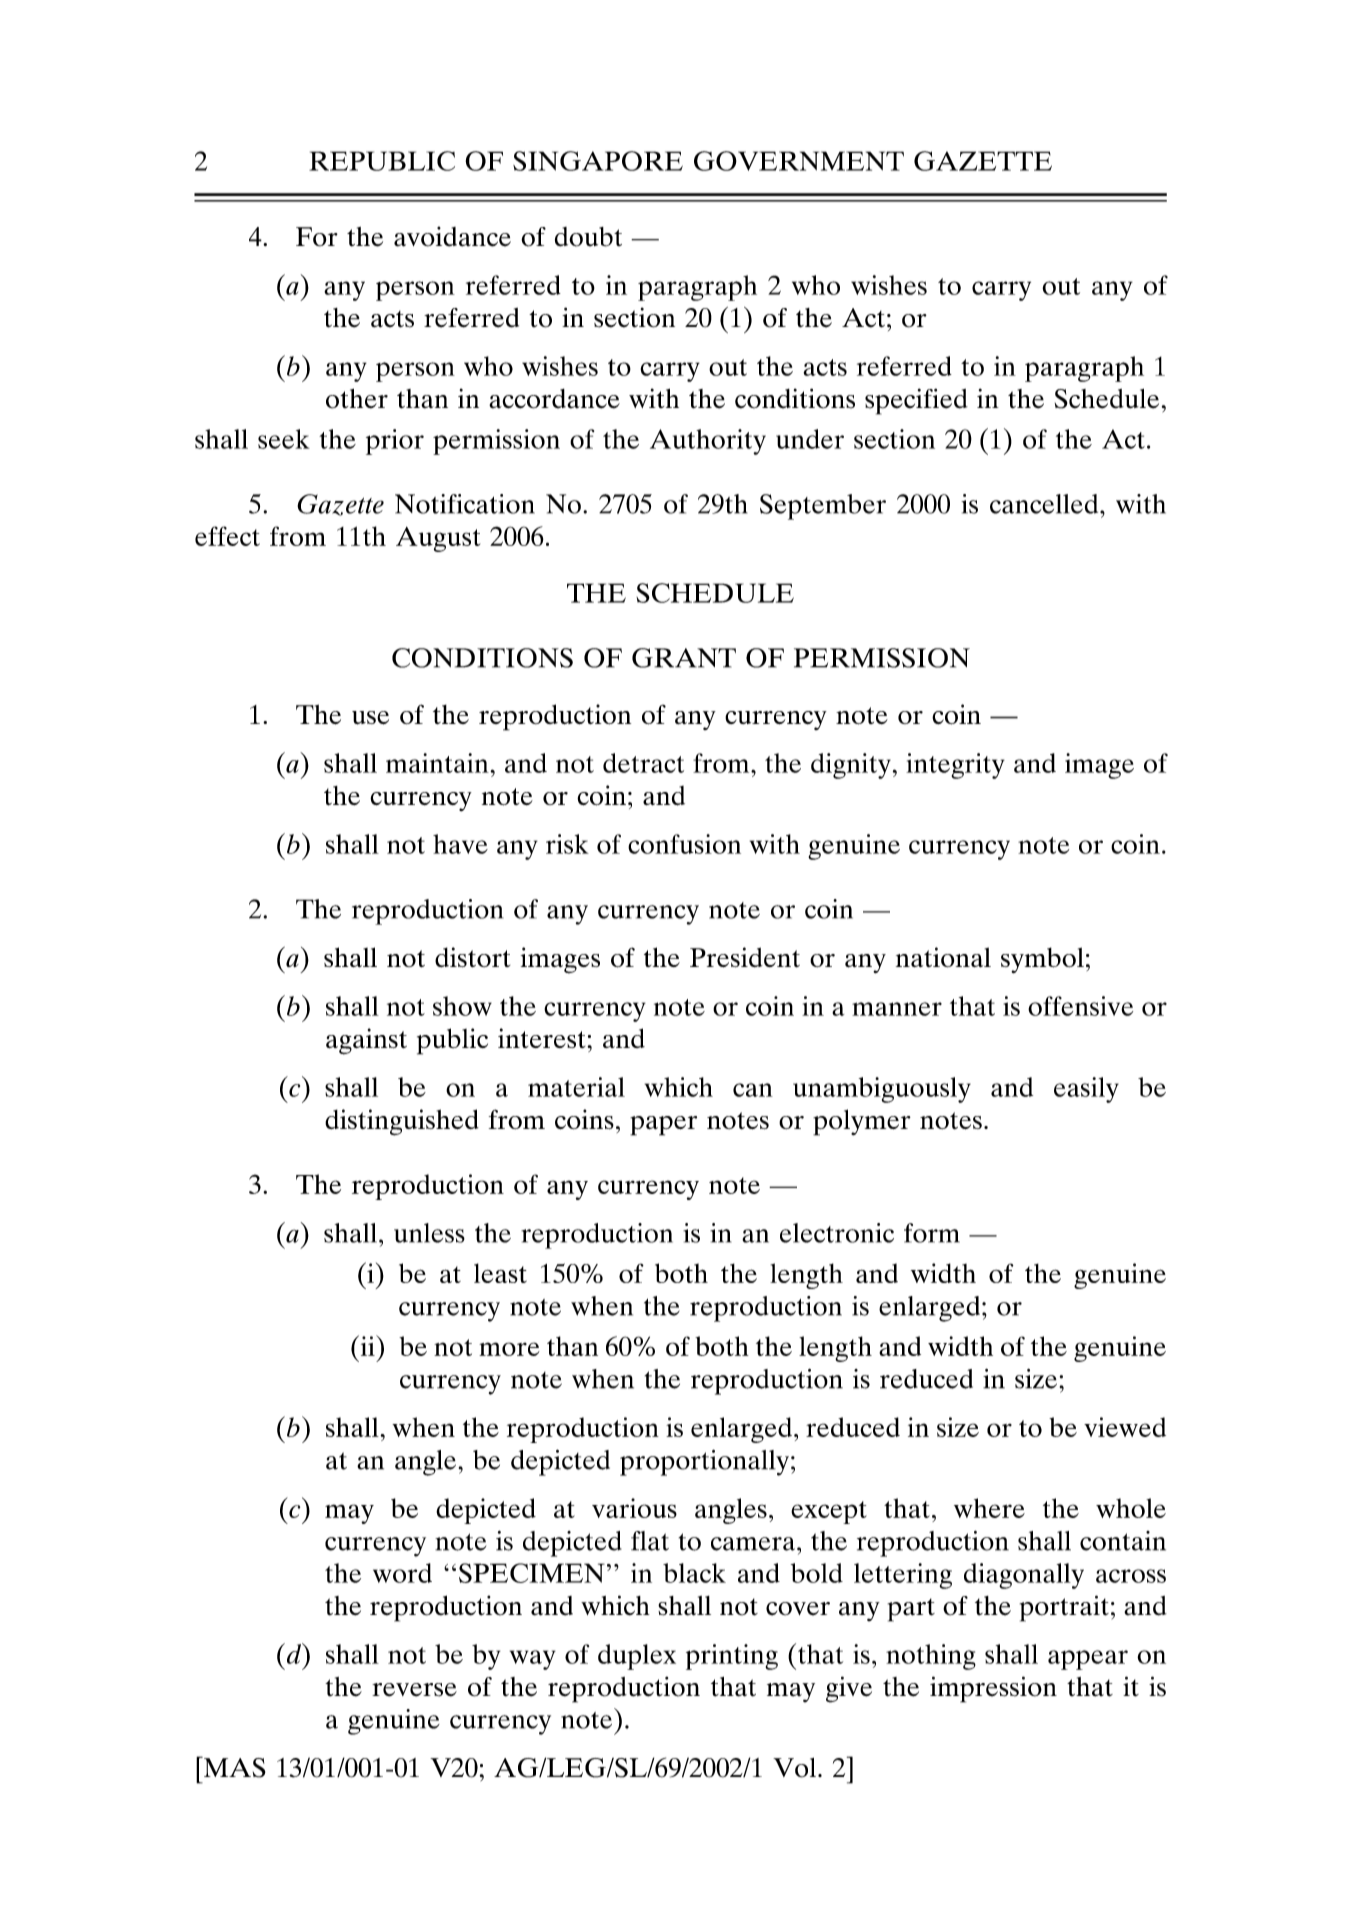  Describe the element at coordinates (745, 957) in the screenshot. I see `President` at that location.
